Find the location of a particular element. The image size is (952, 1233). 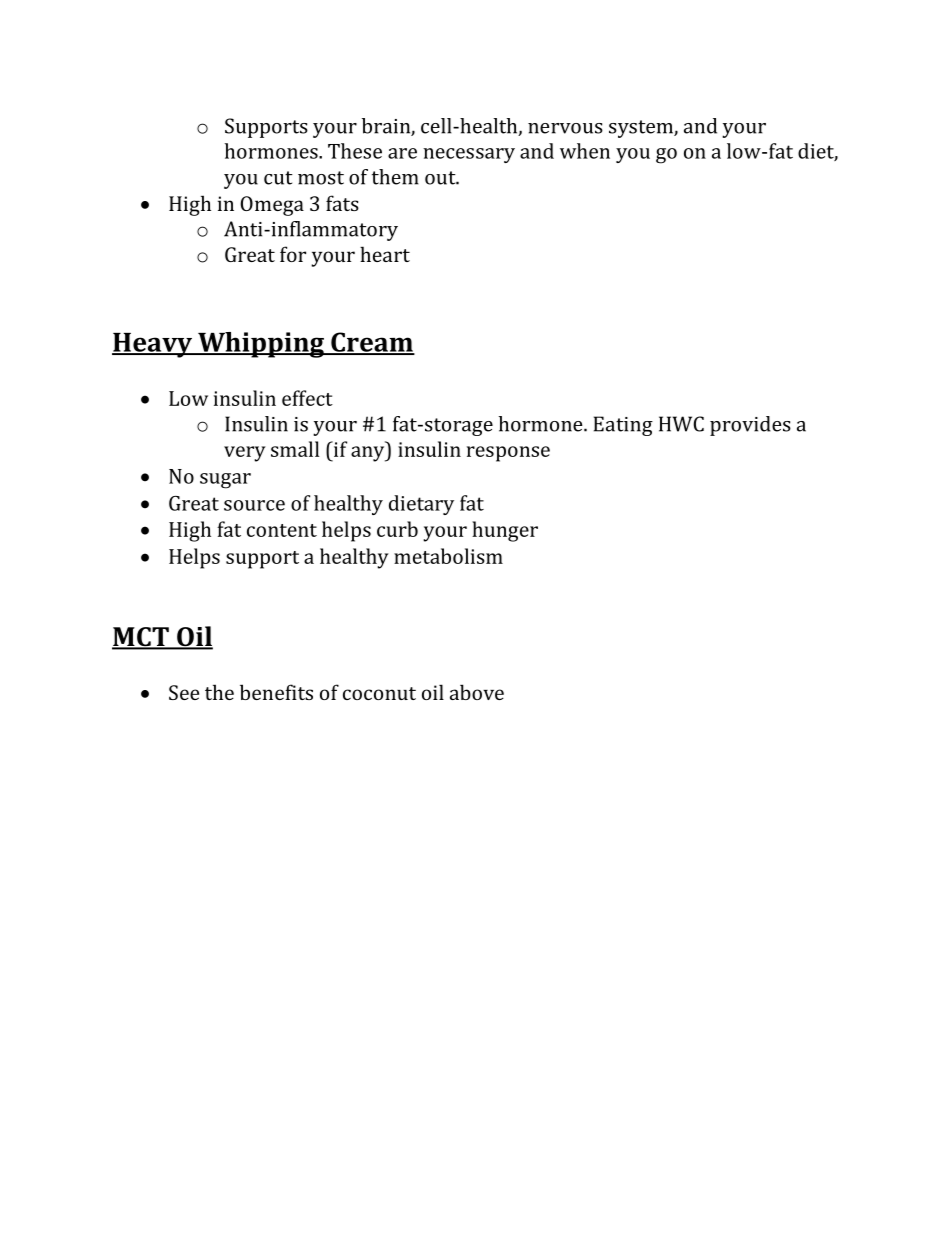

metabolism is located at coordinates (448, 556).
